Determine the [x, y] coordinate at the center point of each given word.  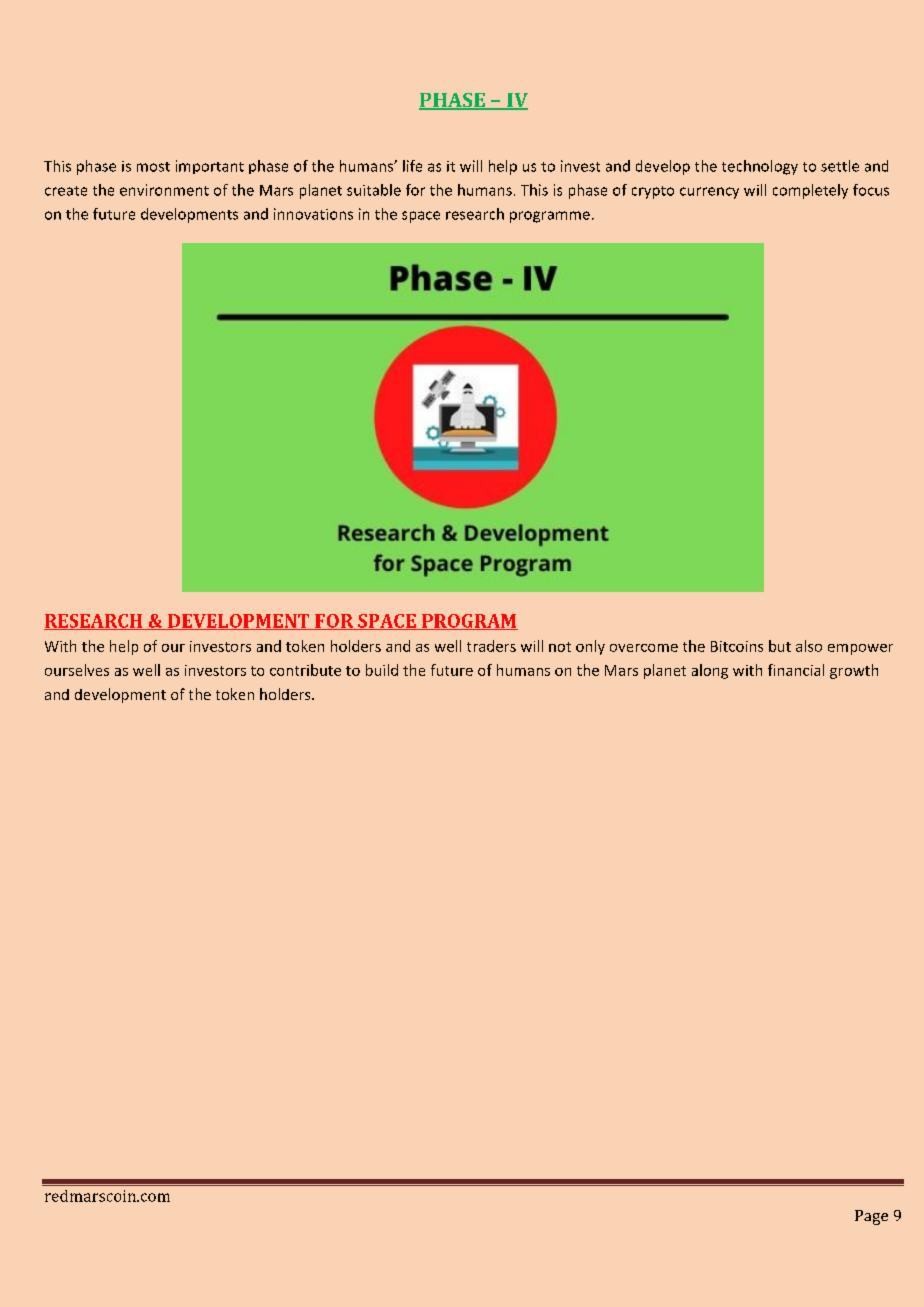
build [382, 670]
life [412, 166]
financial [796, 670]
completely [810, 191]
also [809, 646]
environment [164, 190]
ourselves [77, 670]
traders [491, 646]
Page [871, 1217]
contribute [305, 670]
